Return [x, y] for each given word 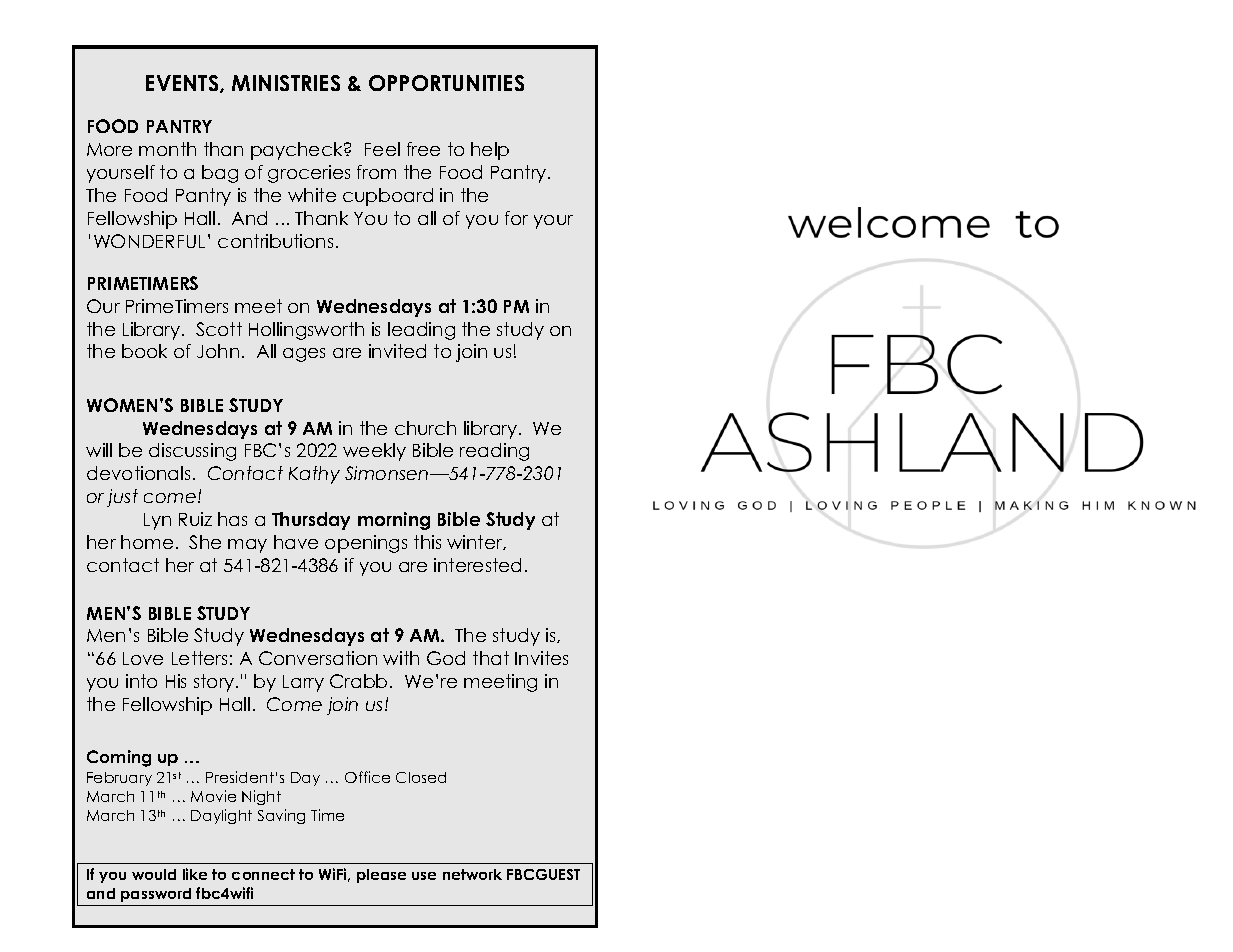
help [490, 151]
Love [143, 658]
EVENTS [183, 84]
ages [304, 355]
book [144, 351]
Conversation [318, 658]
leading [421, 331]
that [491, 658]
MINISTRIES [286, 83]
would [154, 874]
